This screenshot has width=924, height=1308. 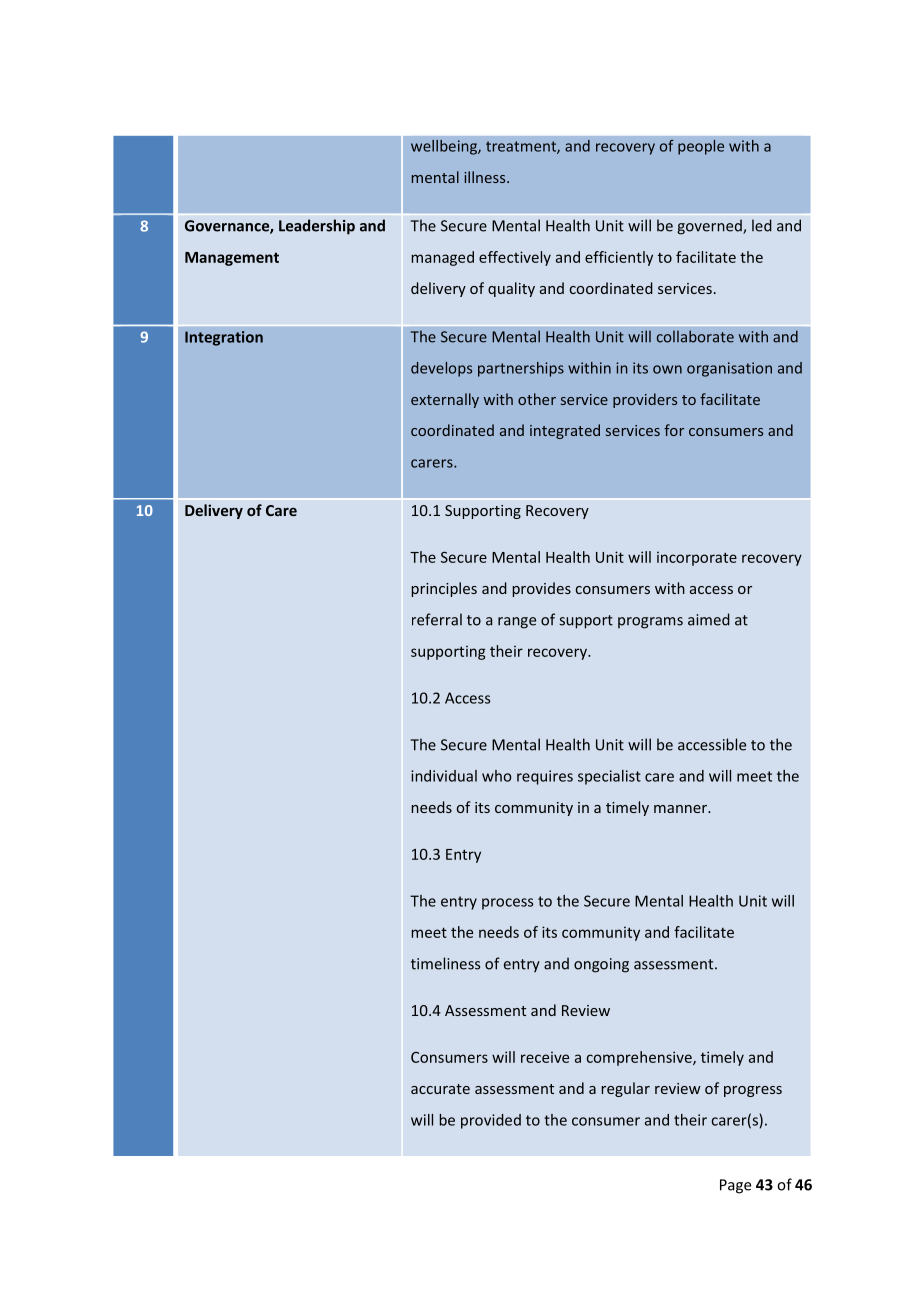 I want to click on individual, so click(x=444, y=776).
